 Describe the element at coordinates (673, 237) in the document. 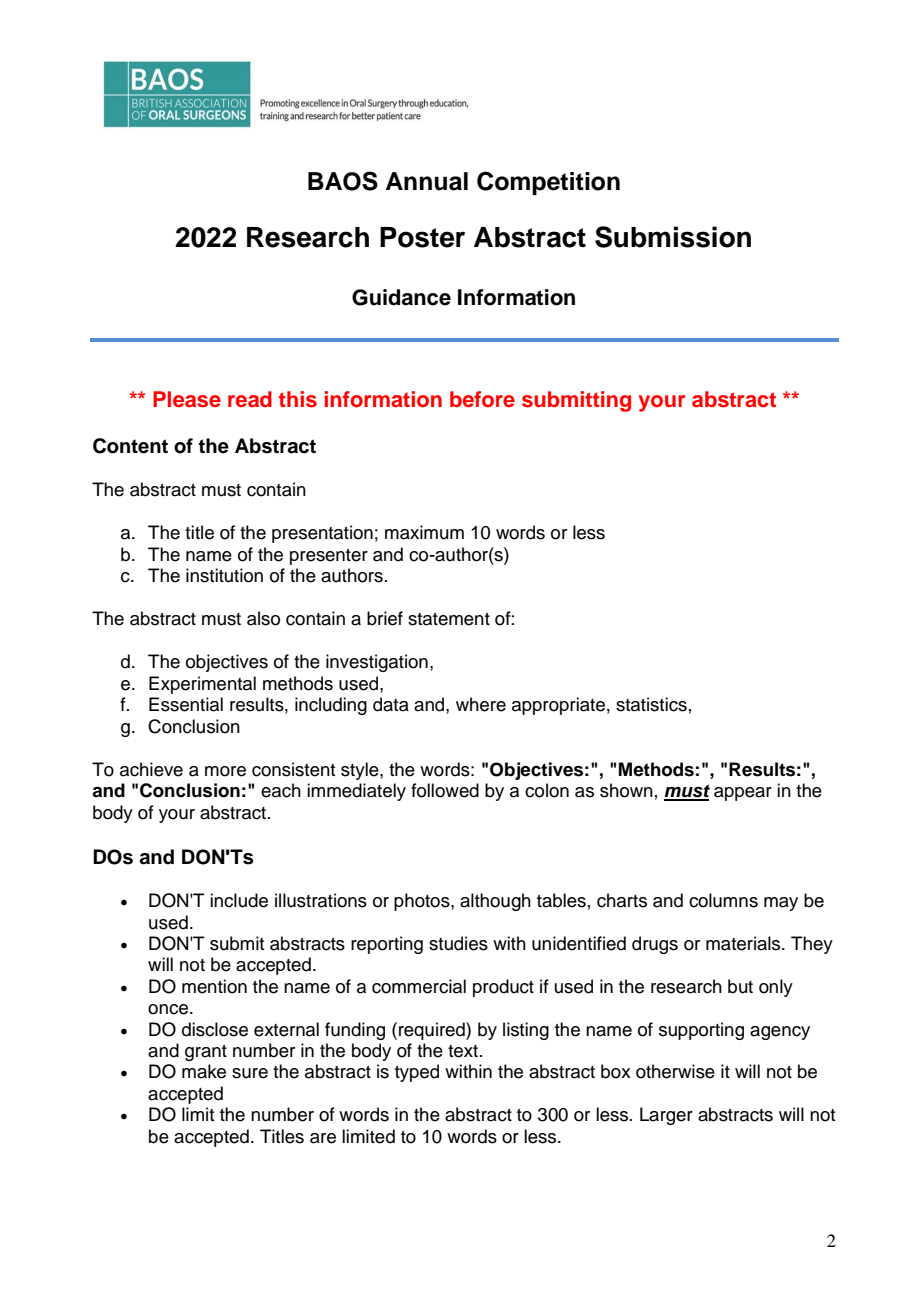

I see `Submission` at that location.
